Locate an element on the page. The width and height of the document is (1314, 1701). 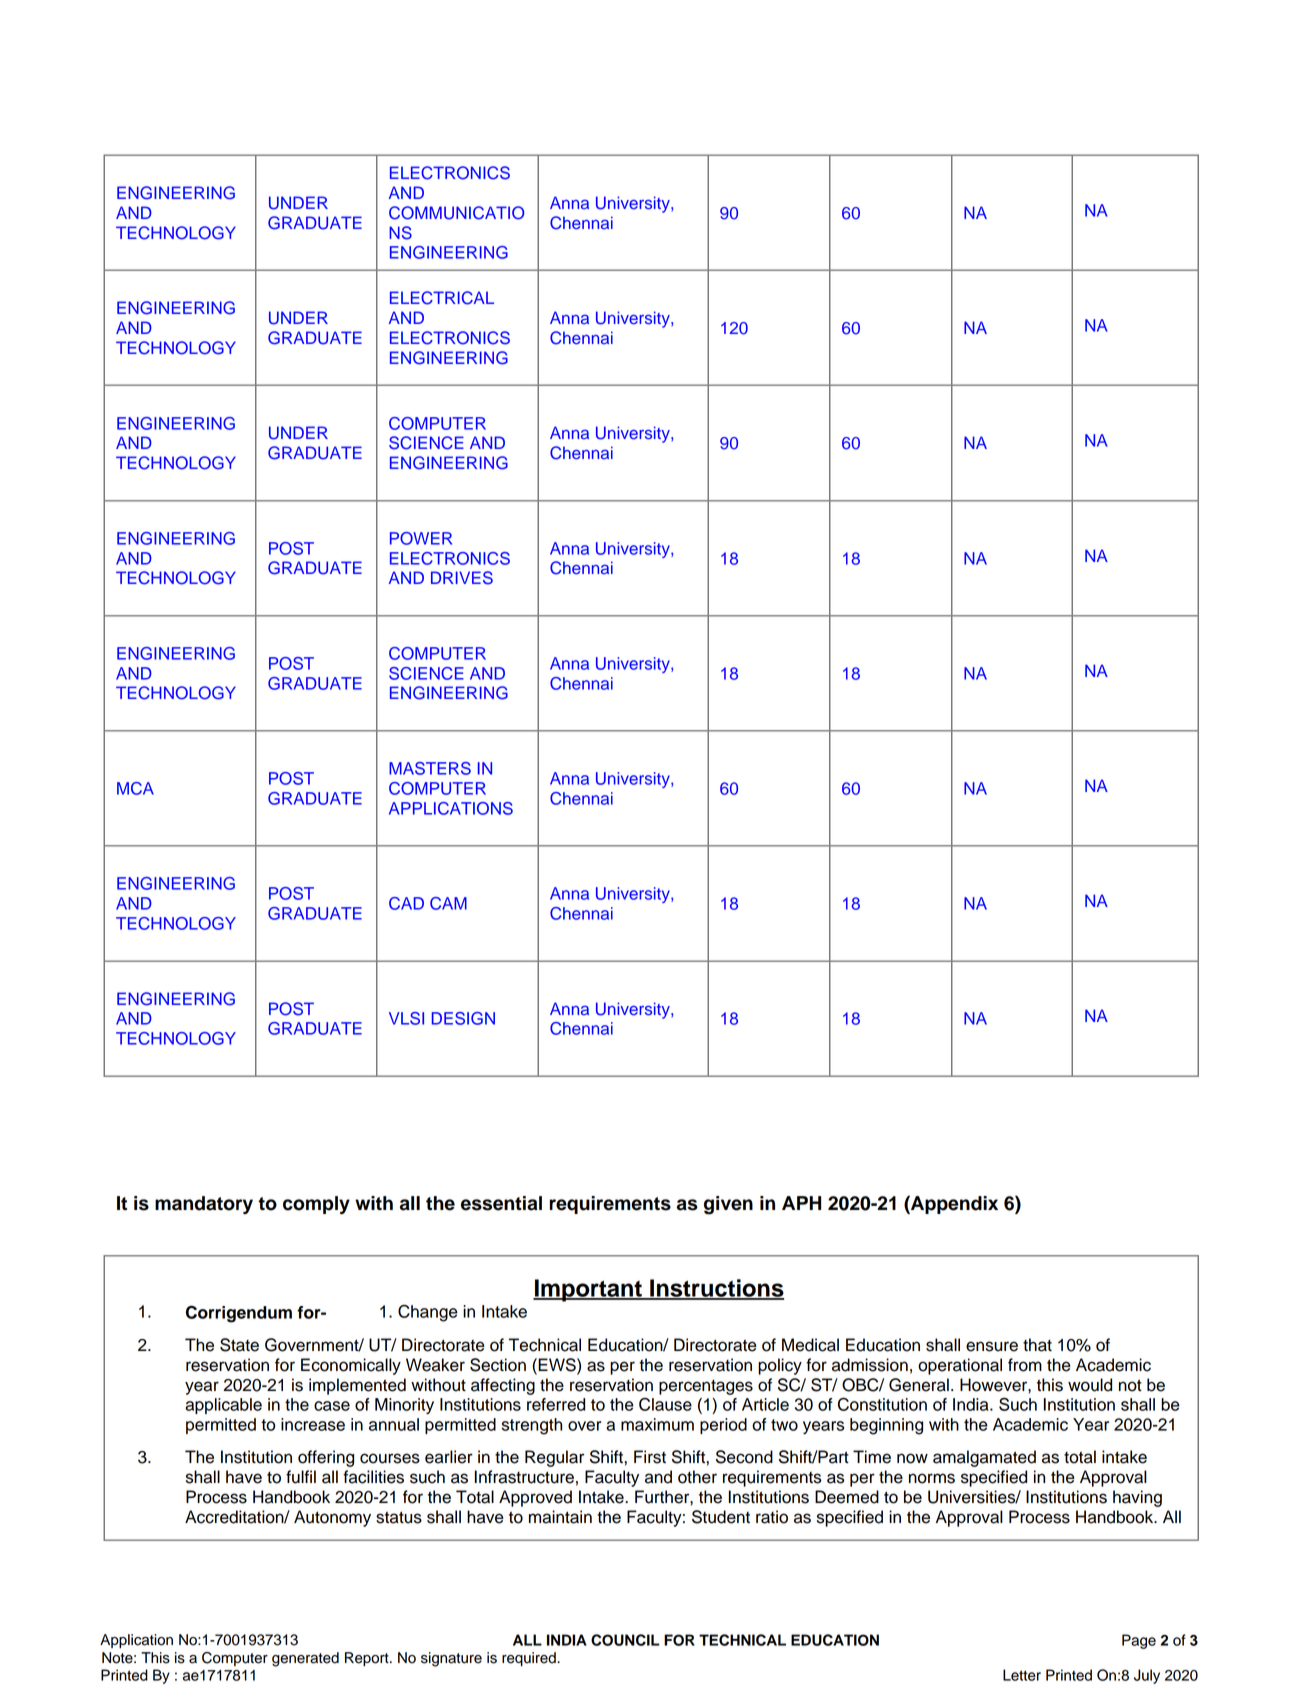
mandatory is located at coordinates (204, 1205).
